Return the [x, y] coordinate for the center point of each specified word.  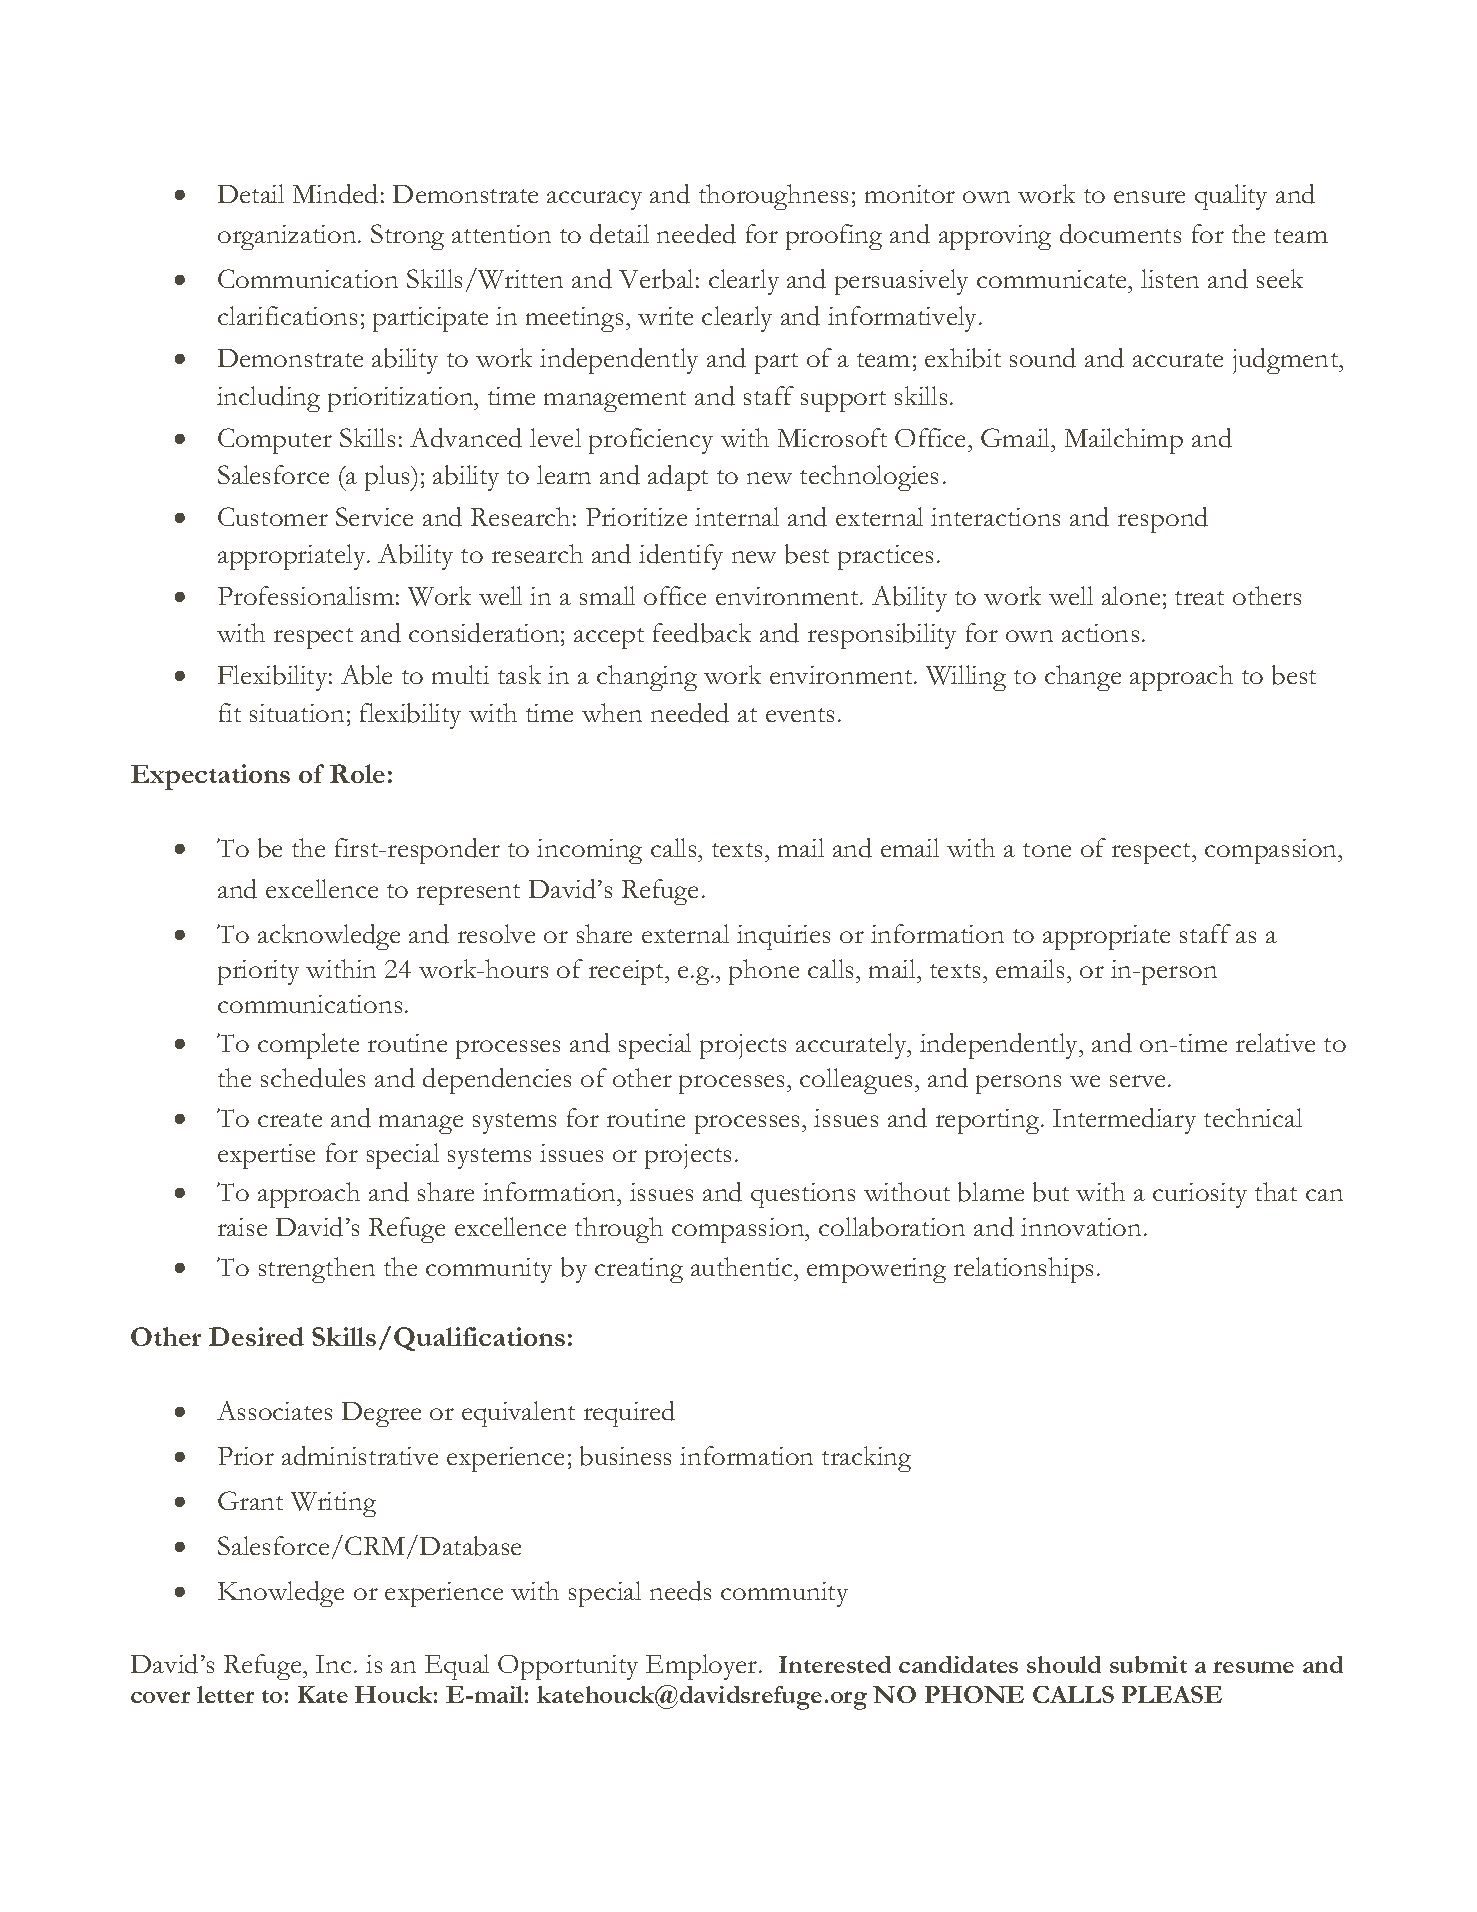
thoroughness [773, 197]
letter [225, 1694]
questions [803, 1195]
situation [297, 713]
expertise [266, 1156]
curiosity [1200, 1195]
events [800, 715]
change [1083, 678]
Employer [703, 1667]
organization [288, 237]
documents [1120, 234]
